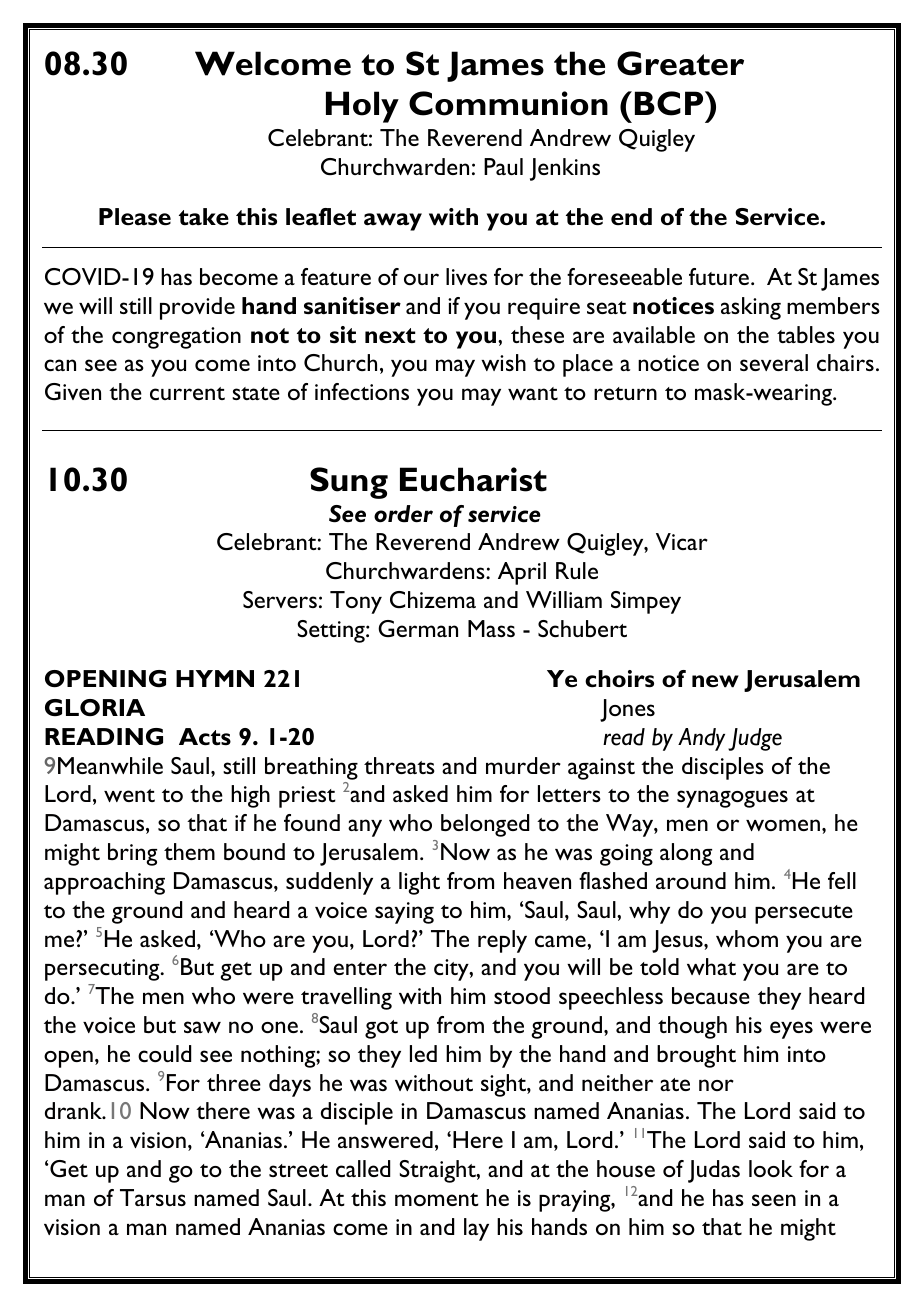 This page has height=1307, width=924. I want to click on seen, so click(774, 1200).
